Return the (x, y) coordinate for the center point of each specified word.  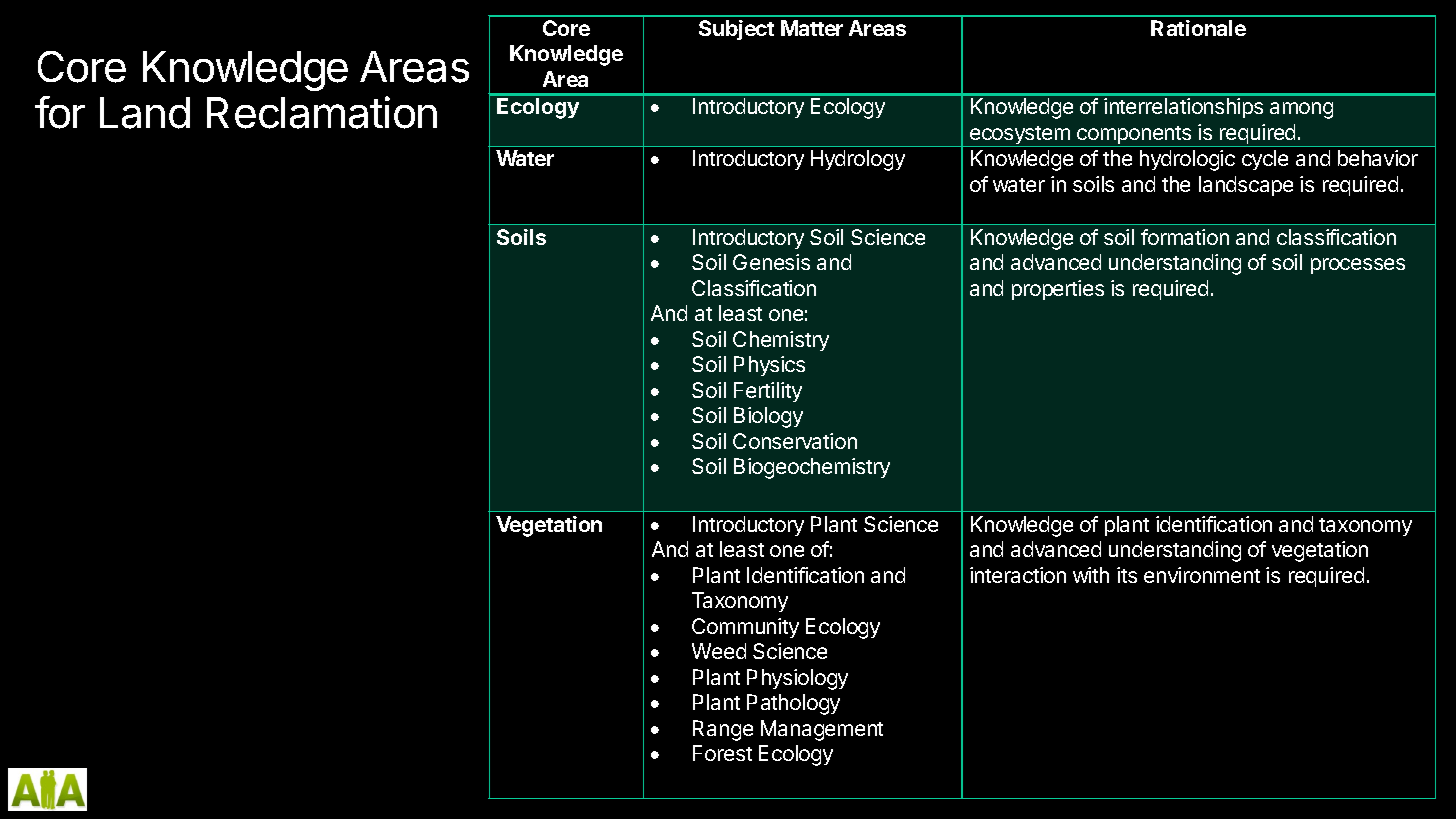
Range (723, 730)
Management (822, 730)
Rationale (1198, 28)
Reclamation (322, 112)
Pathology (793, 704)
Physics (769, 366)
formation (1185, 237)
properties (1058, 290)
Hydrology (858, 160)
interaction (1018, 575)
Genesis (771, 262)
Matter (812, 28)
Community (745, 628)
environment (1202, 575)
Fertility (768, 392)
